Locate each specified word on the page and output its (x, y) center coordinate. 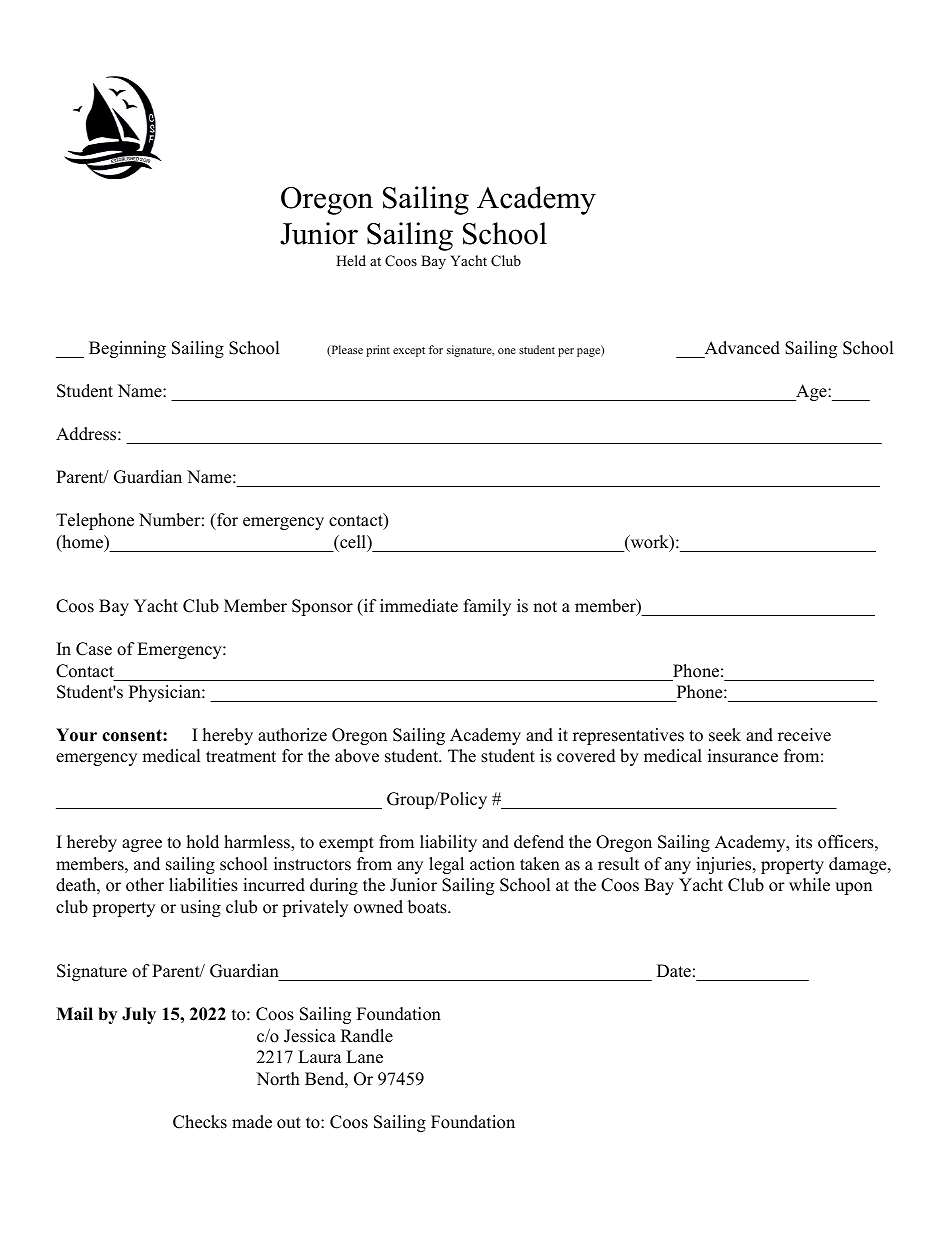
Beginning (127, 349)
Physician (166, 693)
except (409, 352)
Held (351, 260)
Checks (200, 1122)
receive (804, 735)
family (487, 607)
